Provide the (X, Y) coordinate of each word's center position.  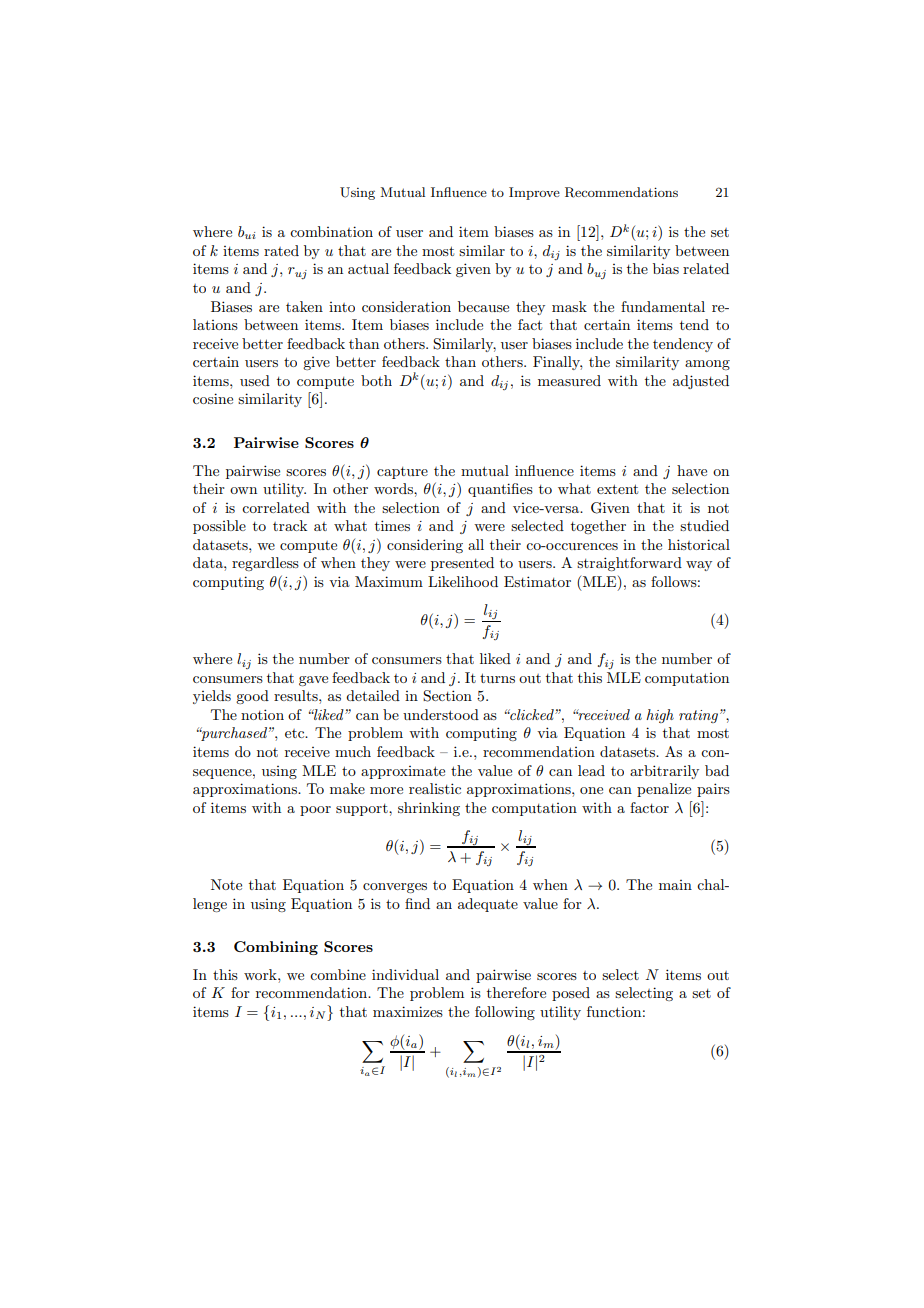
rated (281, 250)
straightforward (629, 564)
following (505, 1013)
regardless (265, 564)
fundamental (663, 306)
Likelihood (463, 581)
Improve (534, 193)
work (261, 974)
